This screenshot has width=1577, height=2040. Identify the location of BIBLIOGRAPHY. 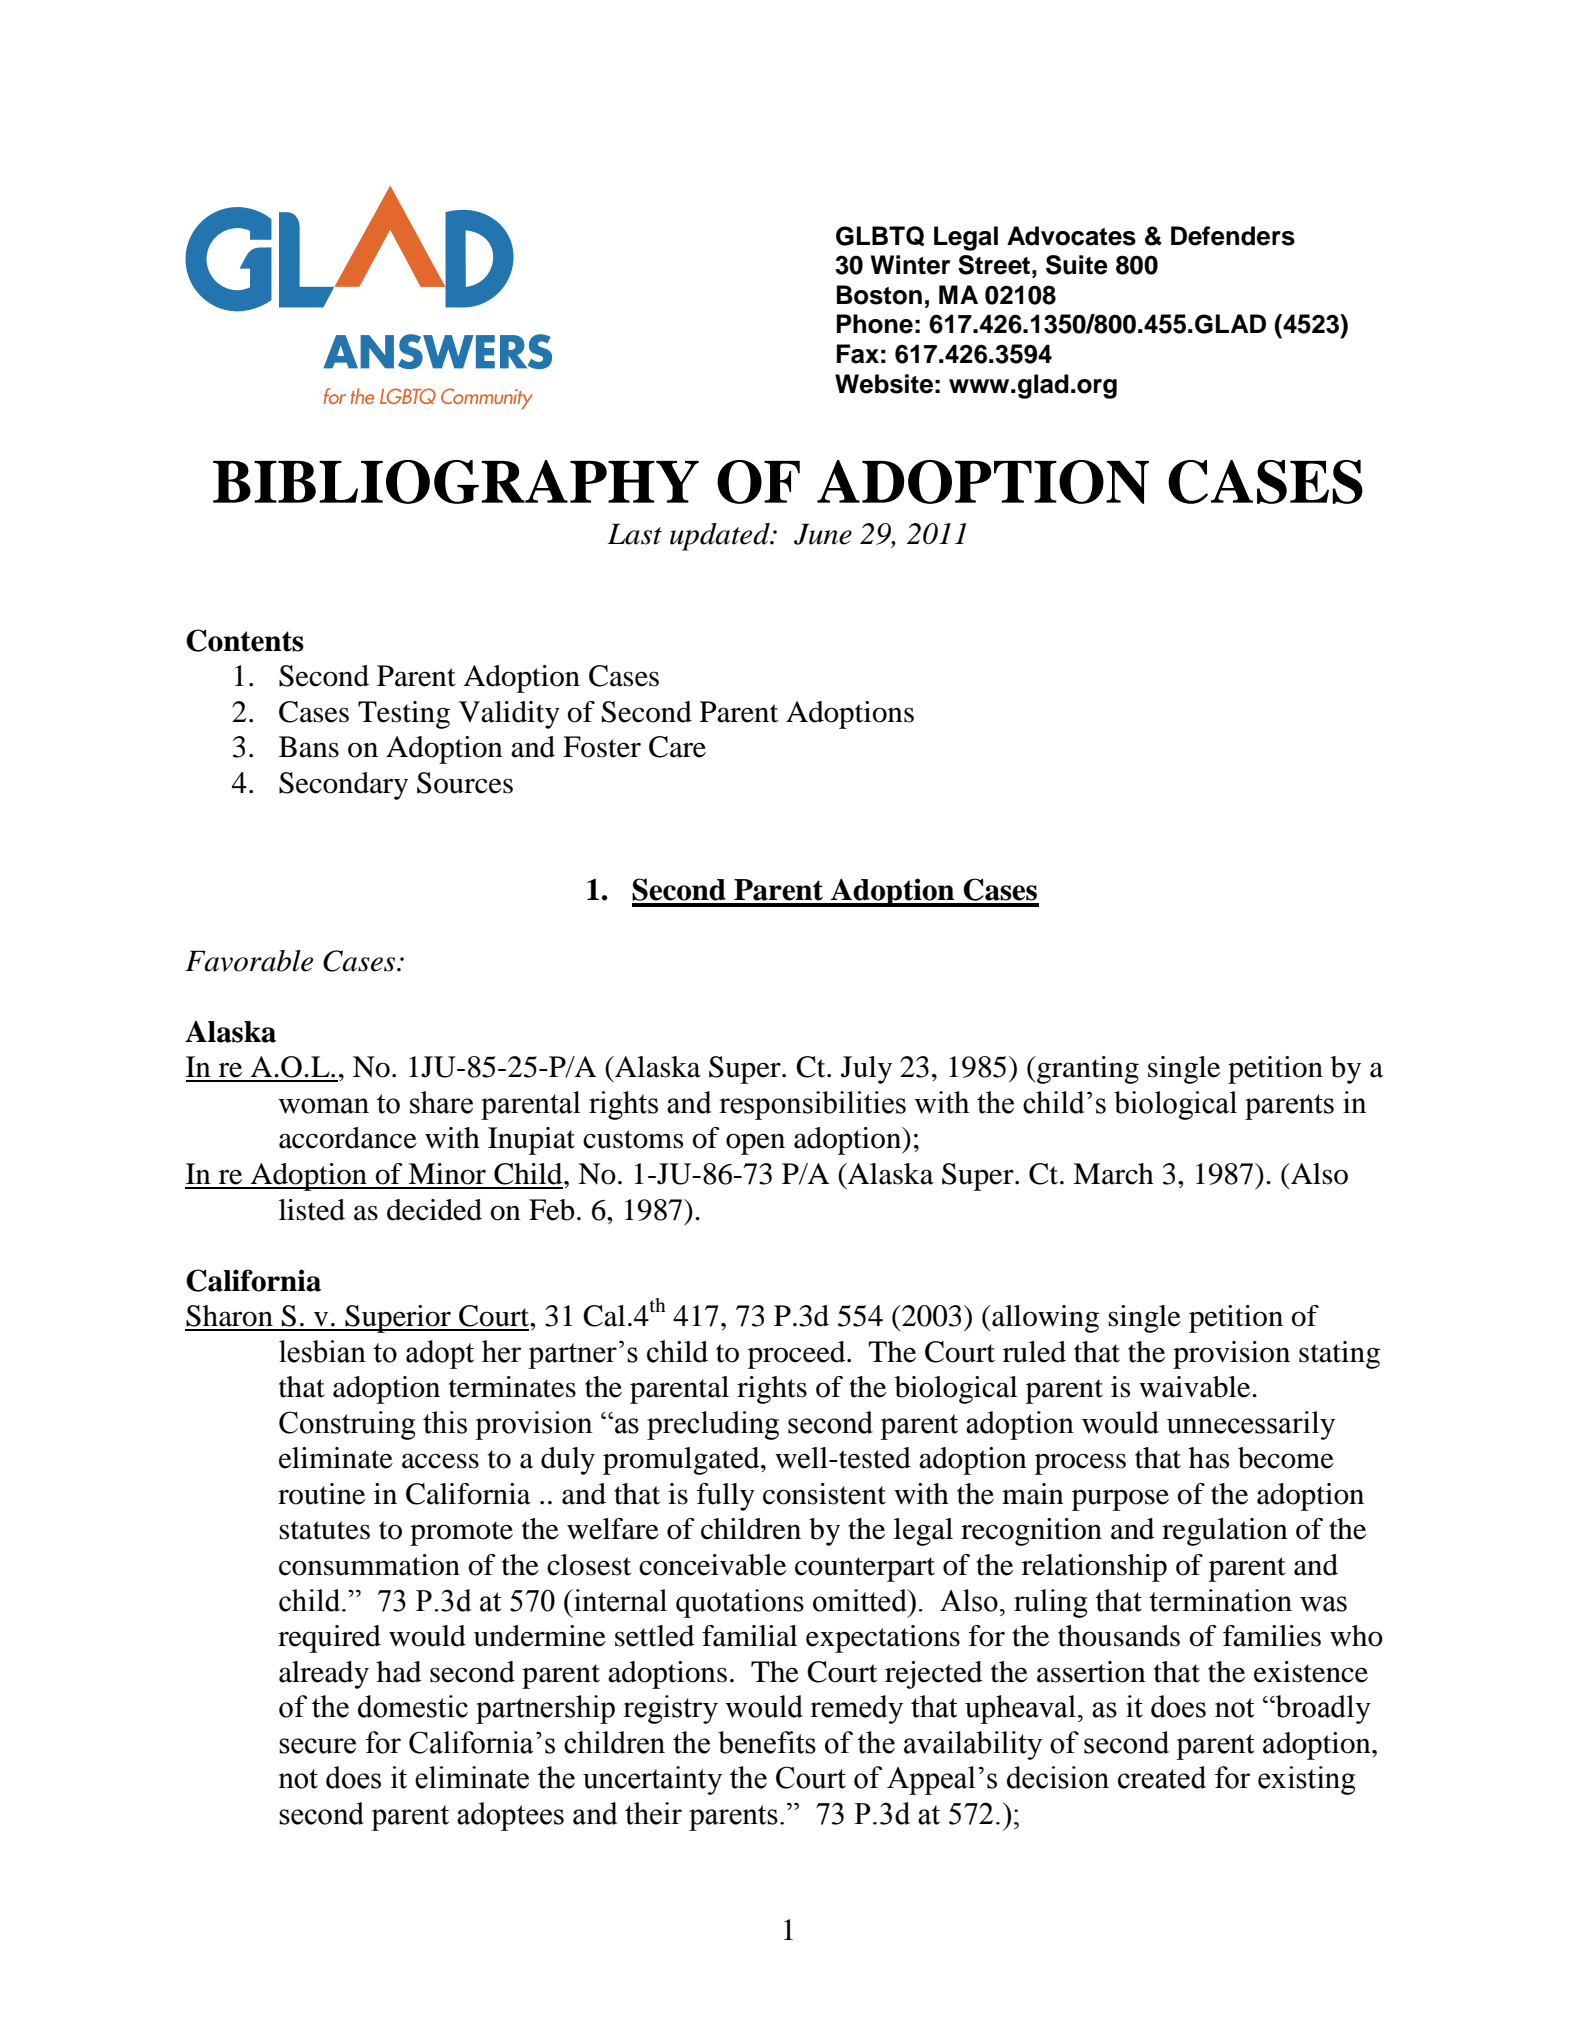
(456, 482).
